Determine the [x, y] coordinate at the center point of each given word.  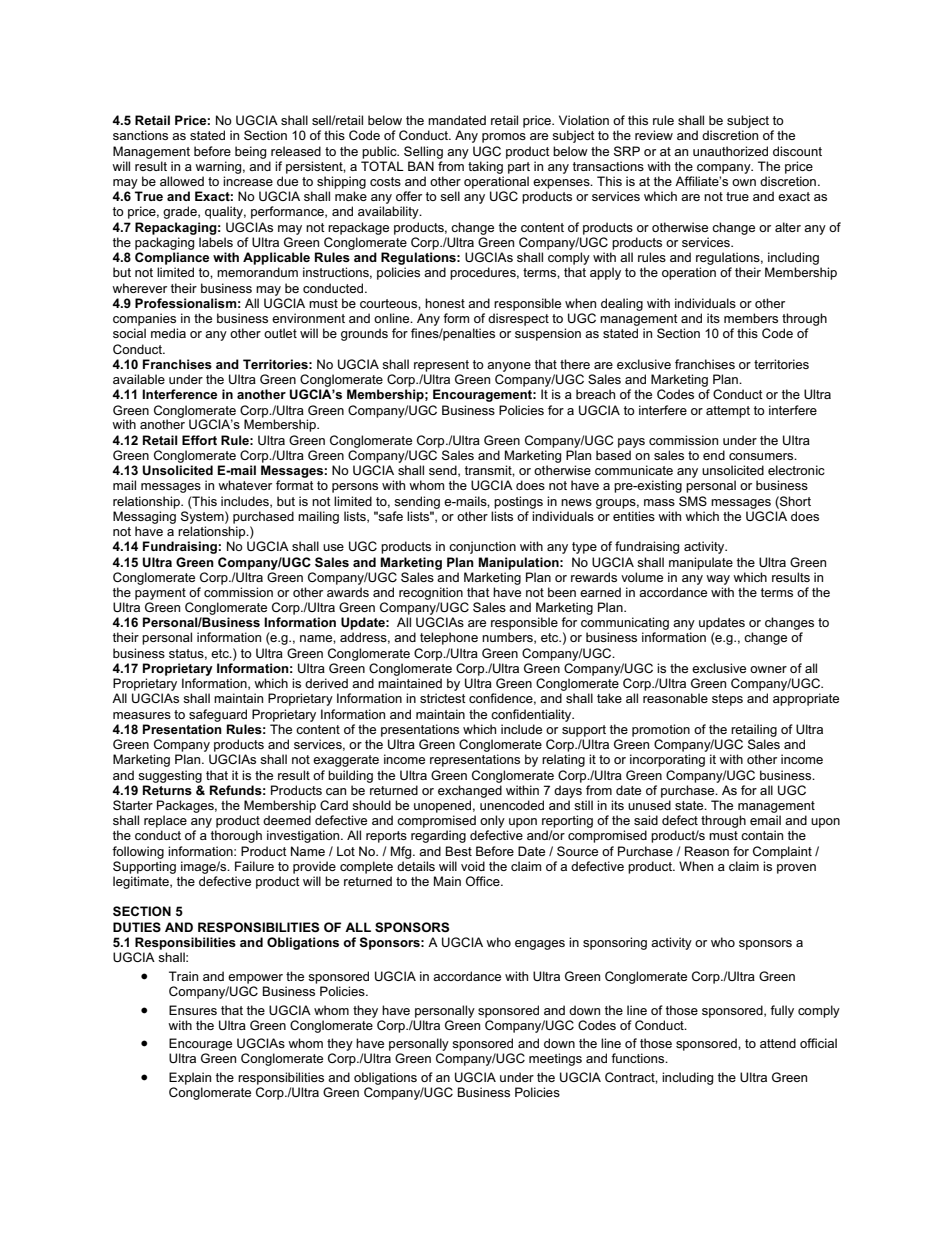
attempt [728, 412]
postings [518, 502]
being [250, 152]
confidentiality [532, 715]
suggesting [170, 776]
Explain [190, 1078]
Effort [199, 440]
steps [727, 700]
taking [485, 167]
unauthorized [730, 151]
